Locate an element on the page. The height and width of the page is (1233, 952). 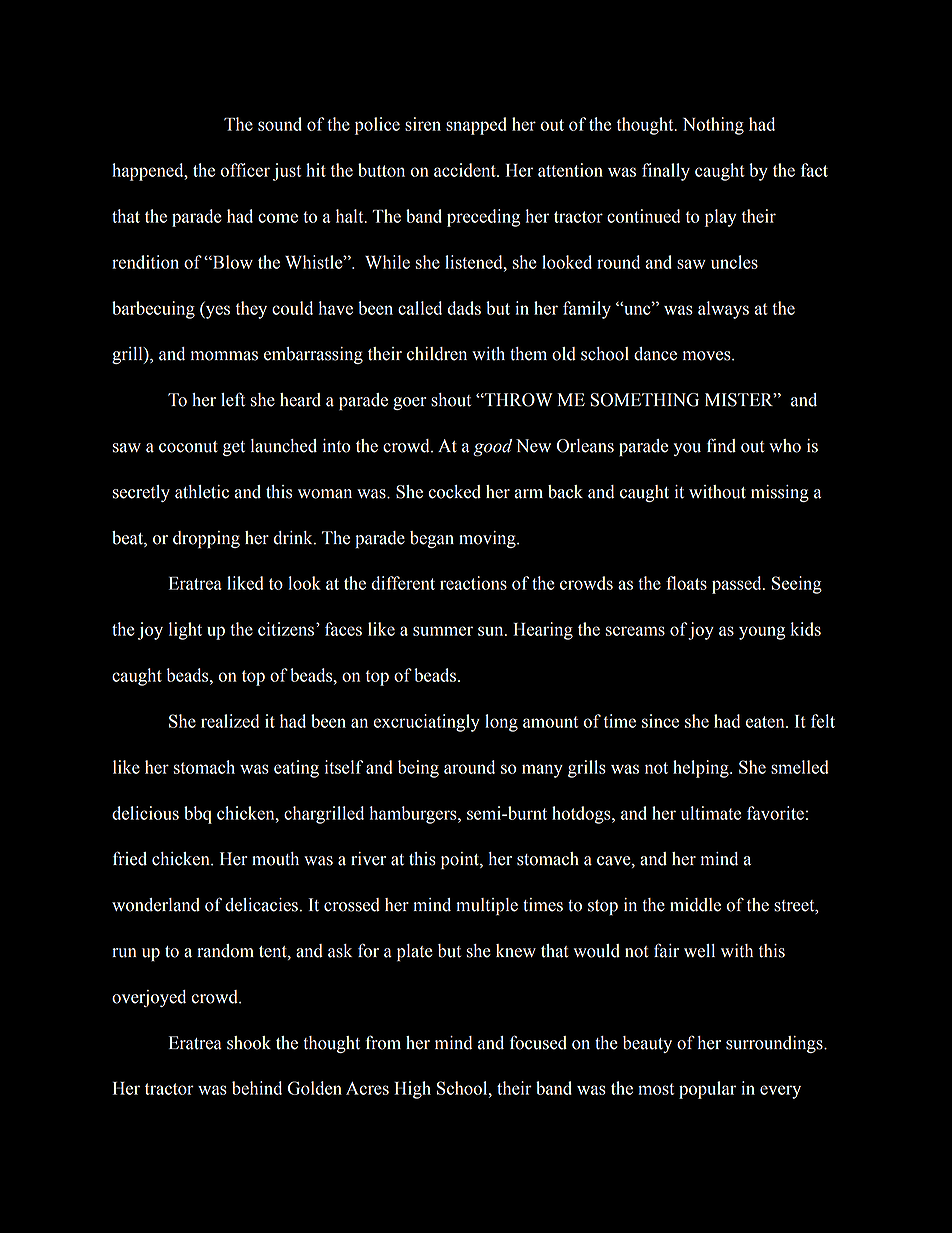
realized is located at coordinates (230, 721).
